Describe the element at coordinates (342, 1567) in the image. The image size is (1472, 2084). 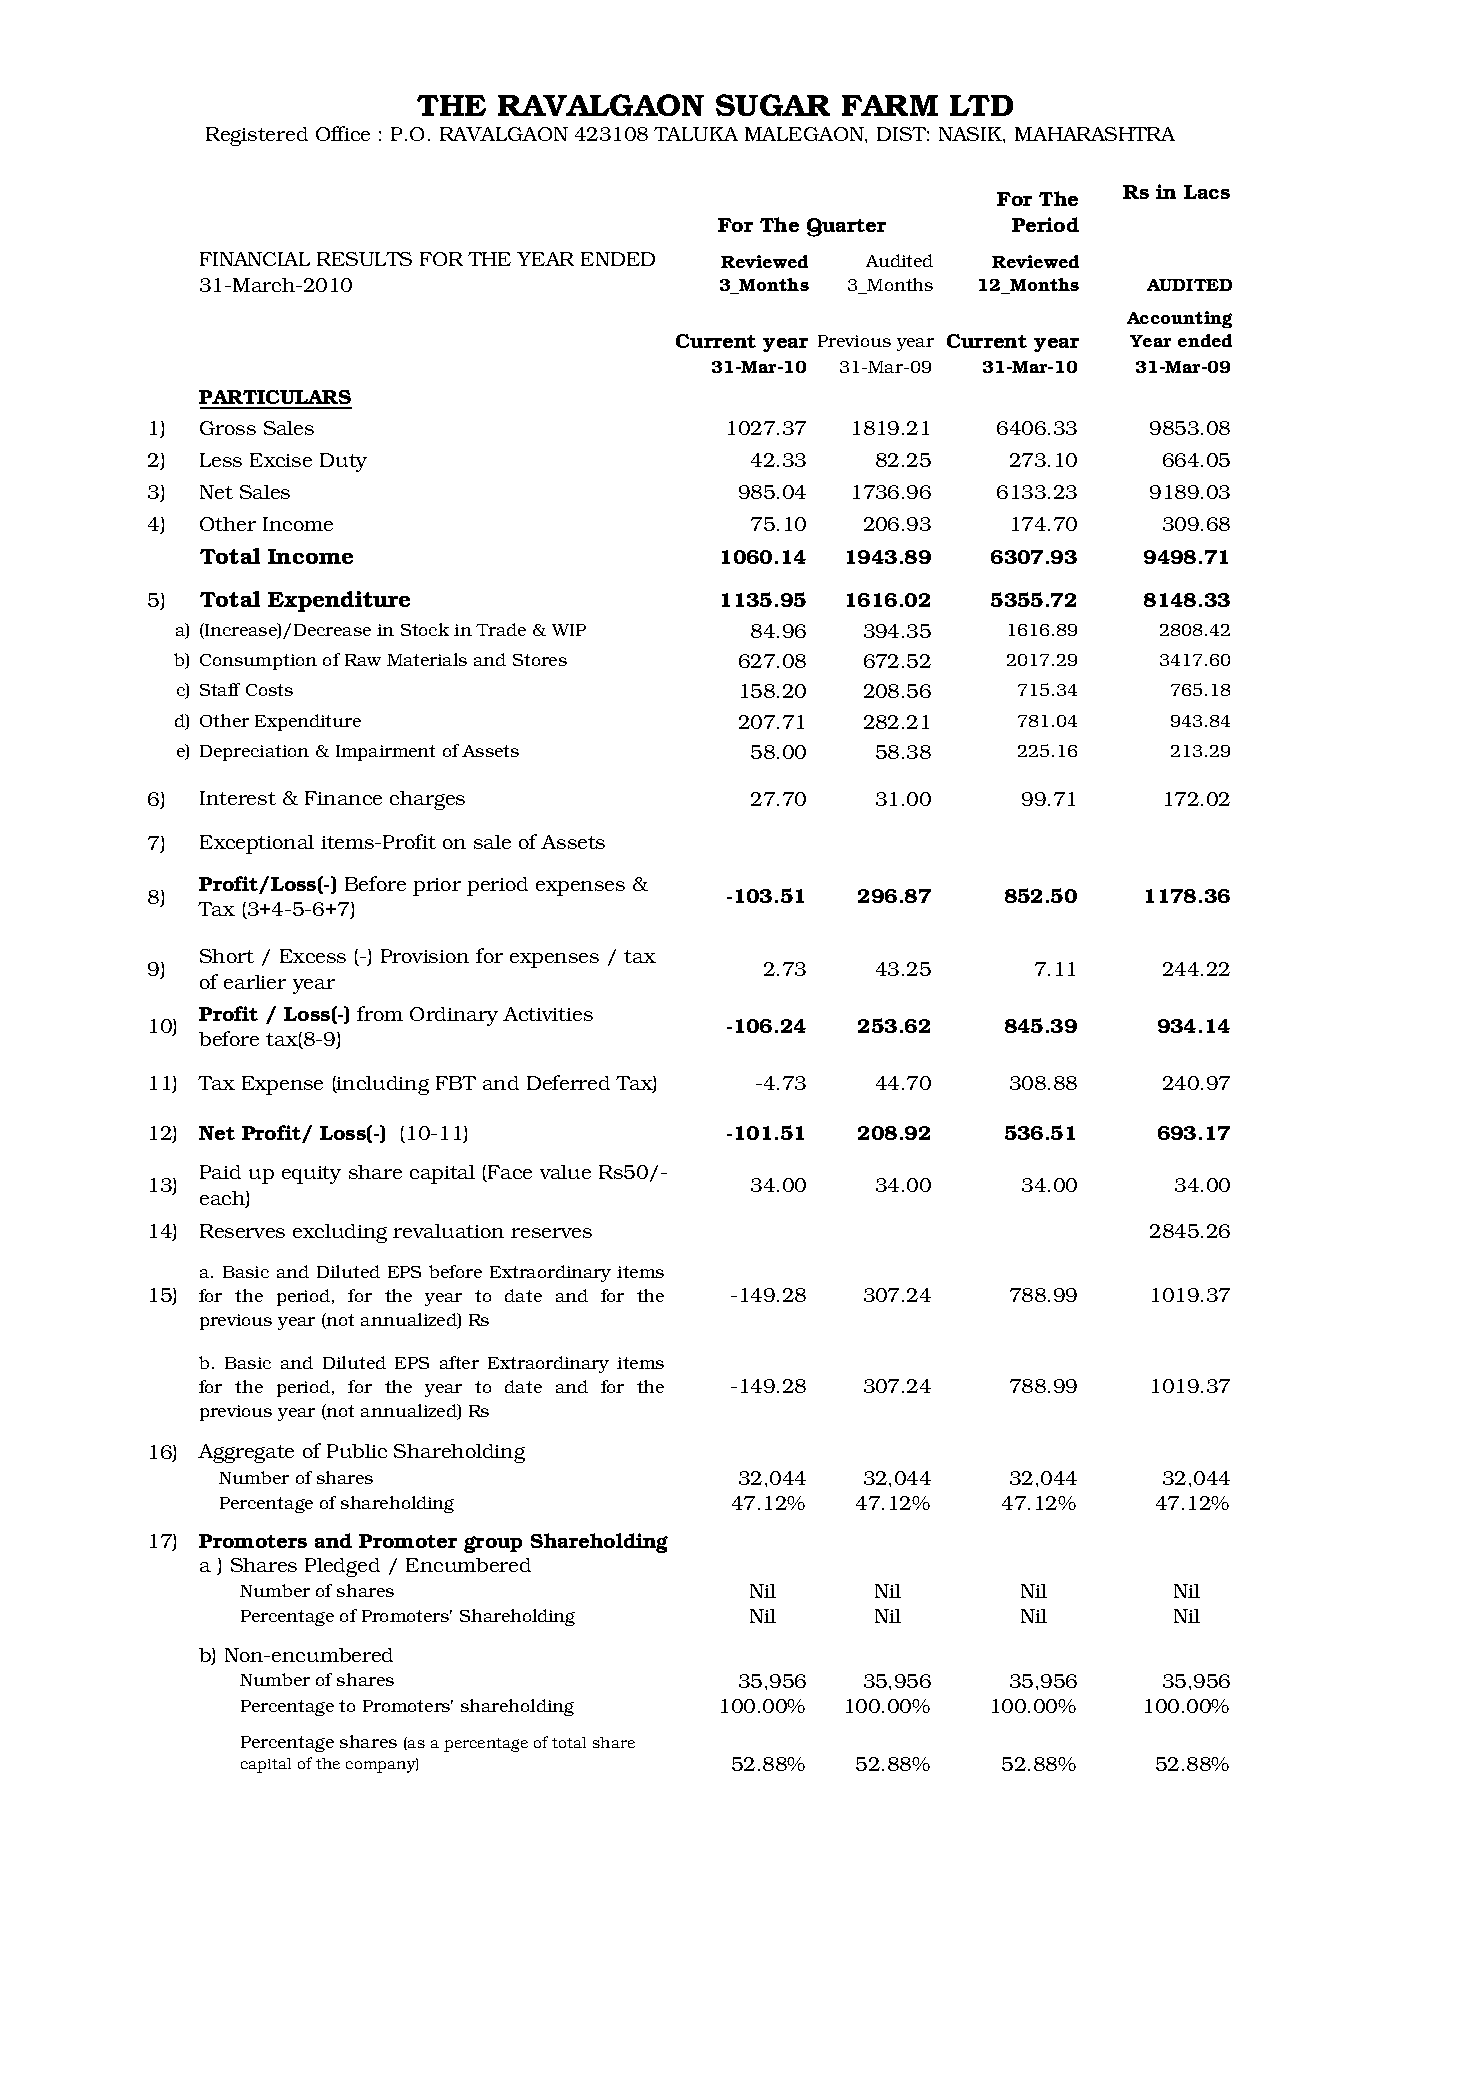
I see `Pledged` at that location.
